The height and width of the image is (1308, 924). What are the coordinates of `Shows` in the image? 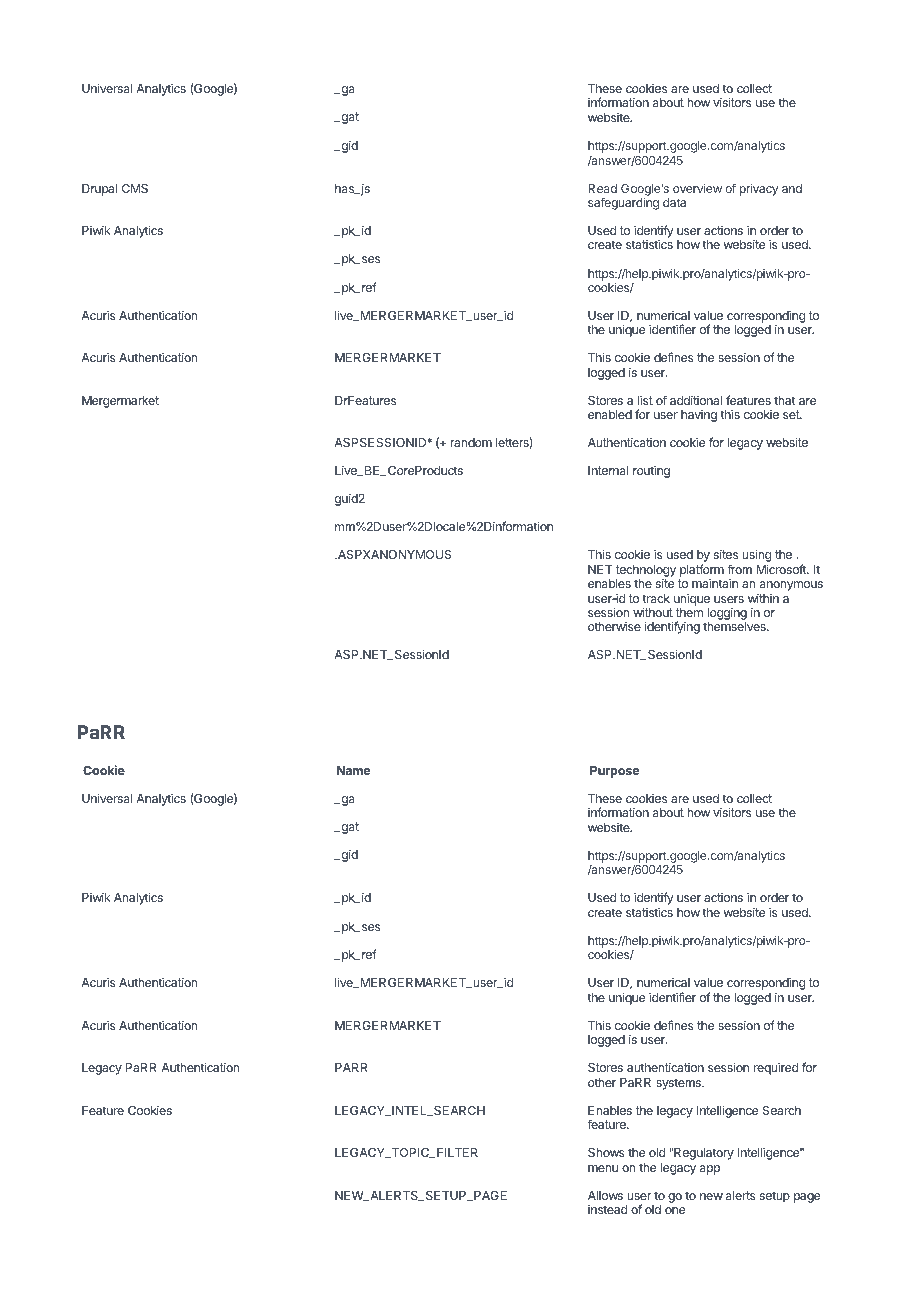 It's located at (606, 1152).
